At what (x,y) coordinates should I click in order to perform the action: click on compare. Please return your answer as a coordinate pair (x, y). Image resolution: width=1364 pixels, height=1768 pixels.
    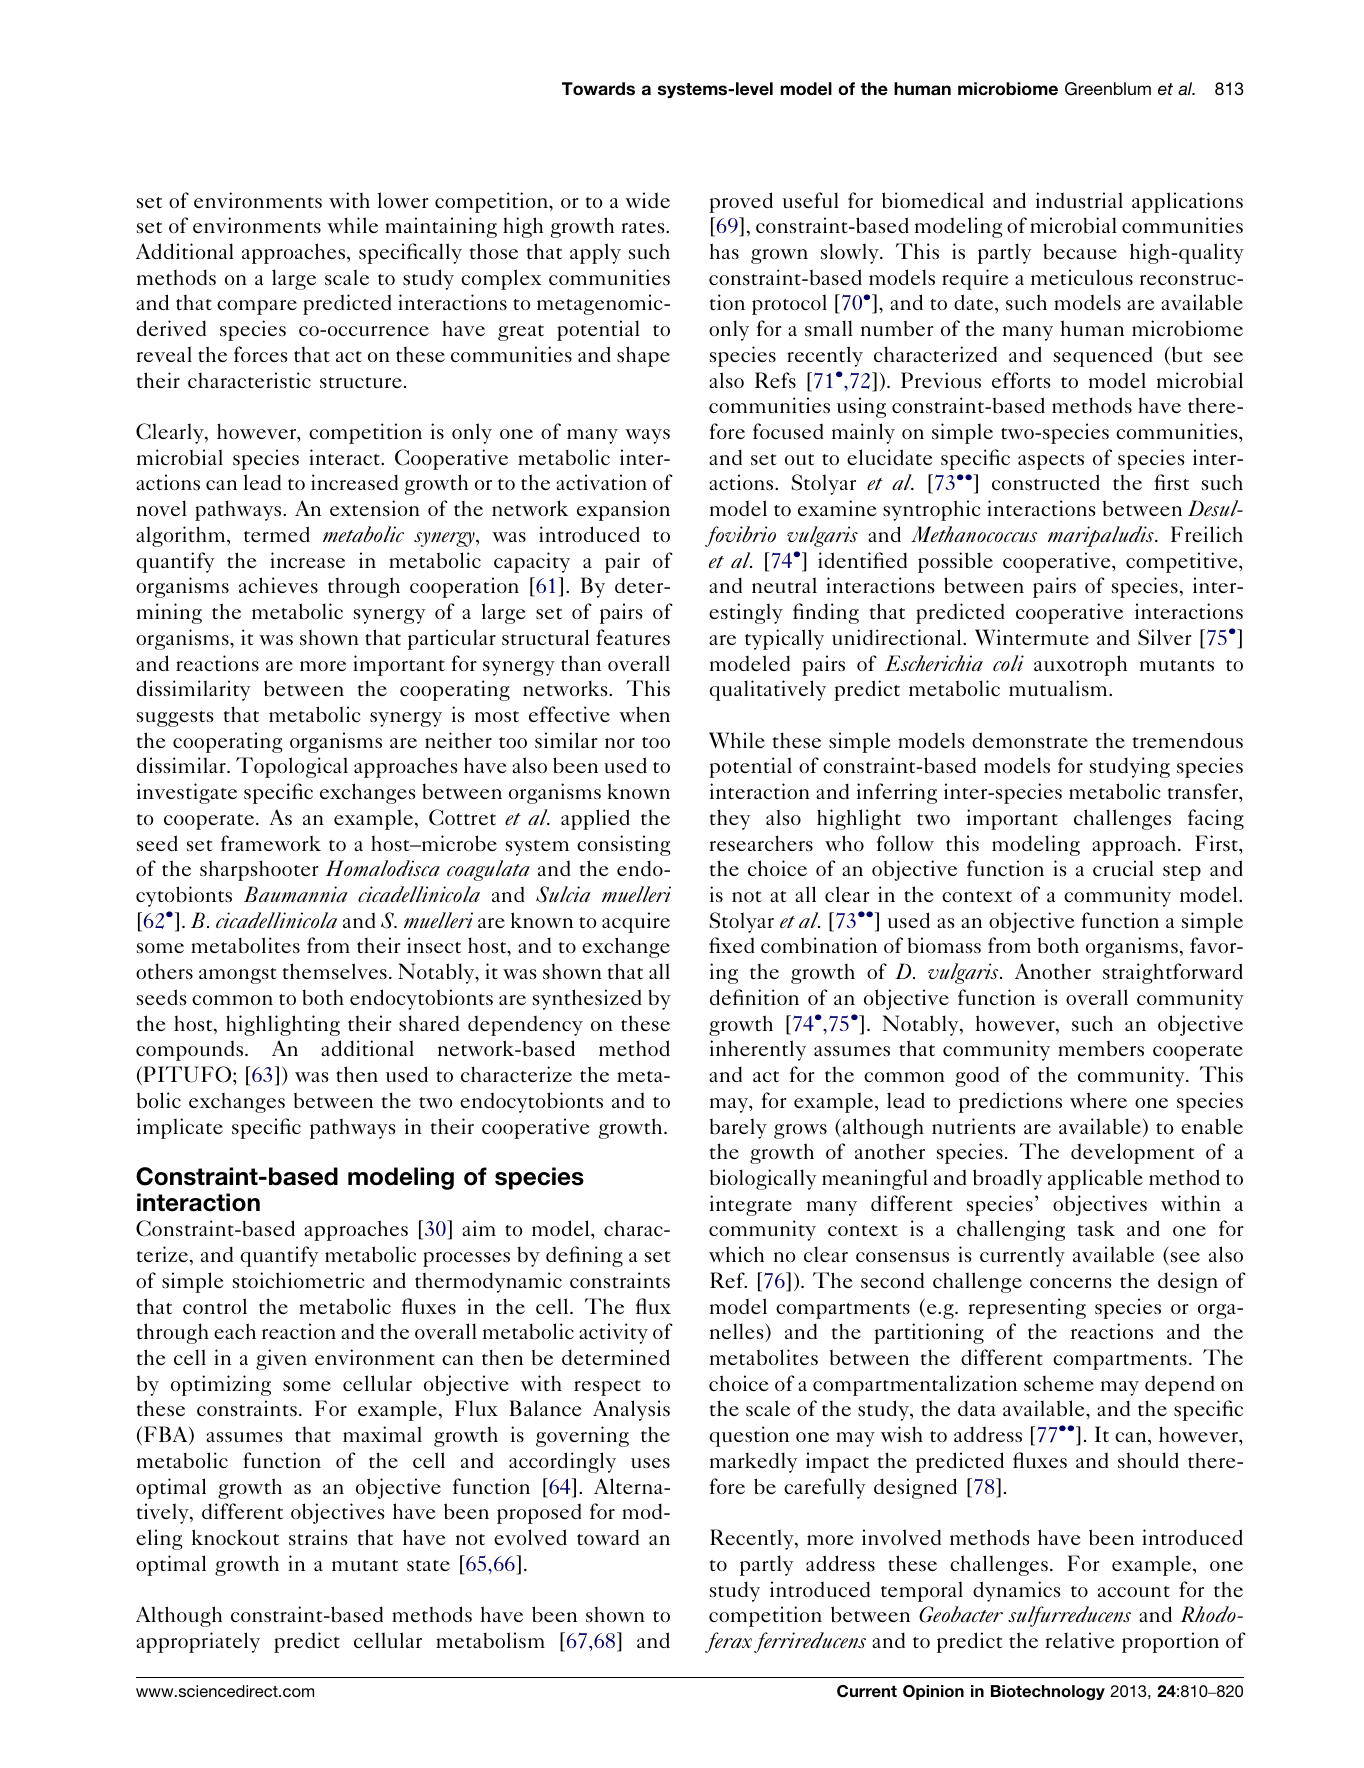
    Looking at the image, I should click on (257, 307).
